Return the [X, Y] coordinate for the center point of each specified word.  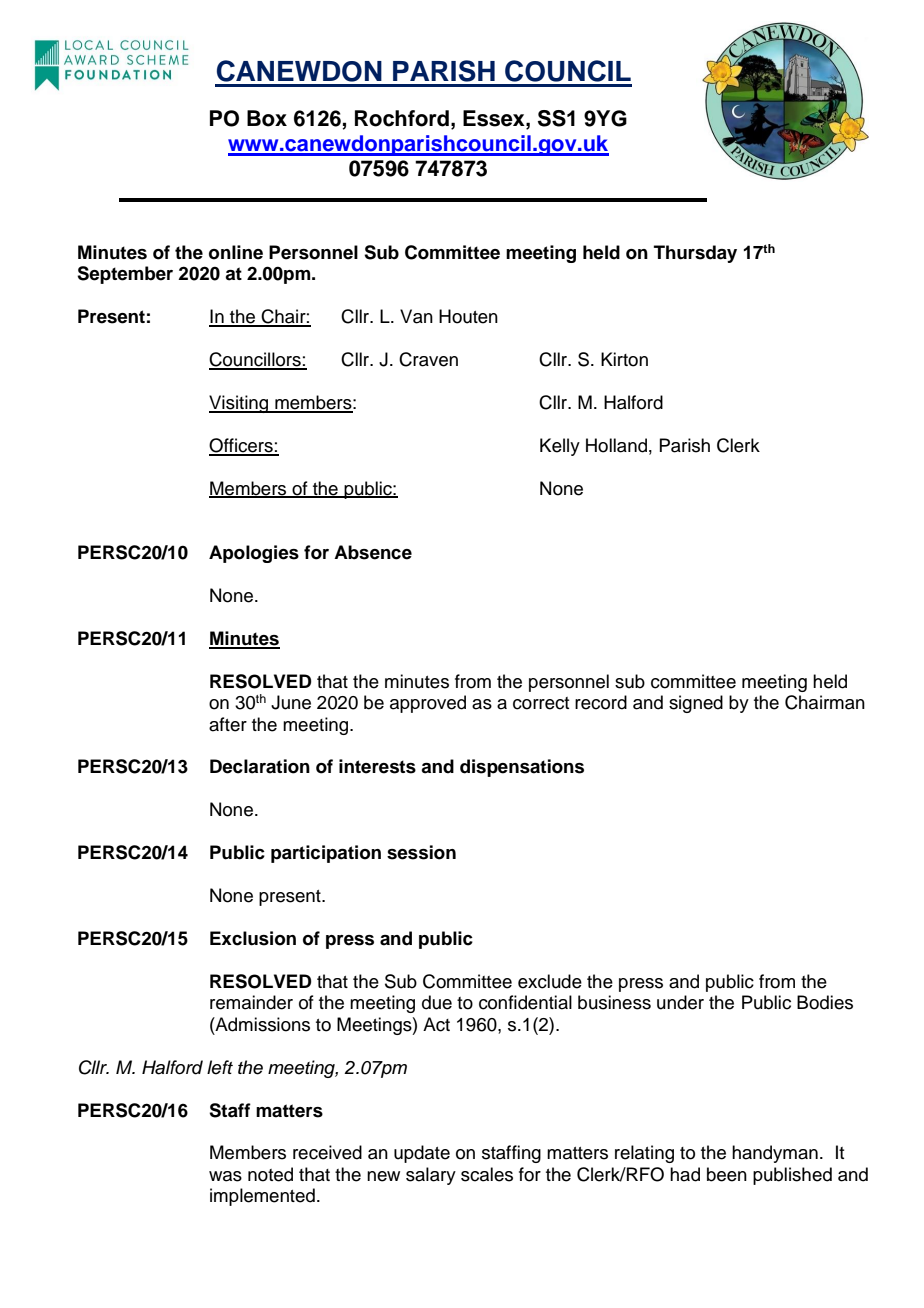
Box [267, 118]
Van [416, 316]
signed [696, 704]
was [225, 1176]
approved [428, 704]
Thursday [695, 254]
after [228, 724]
